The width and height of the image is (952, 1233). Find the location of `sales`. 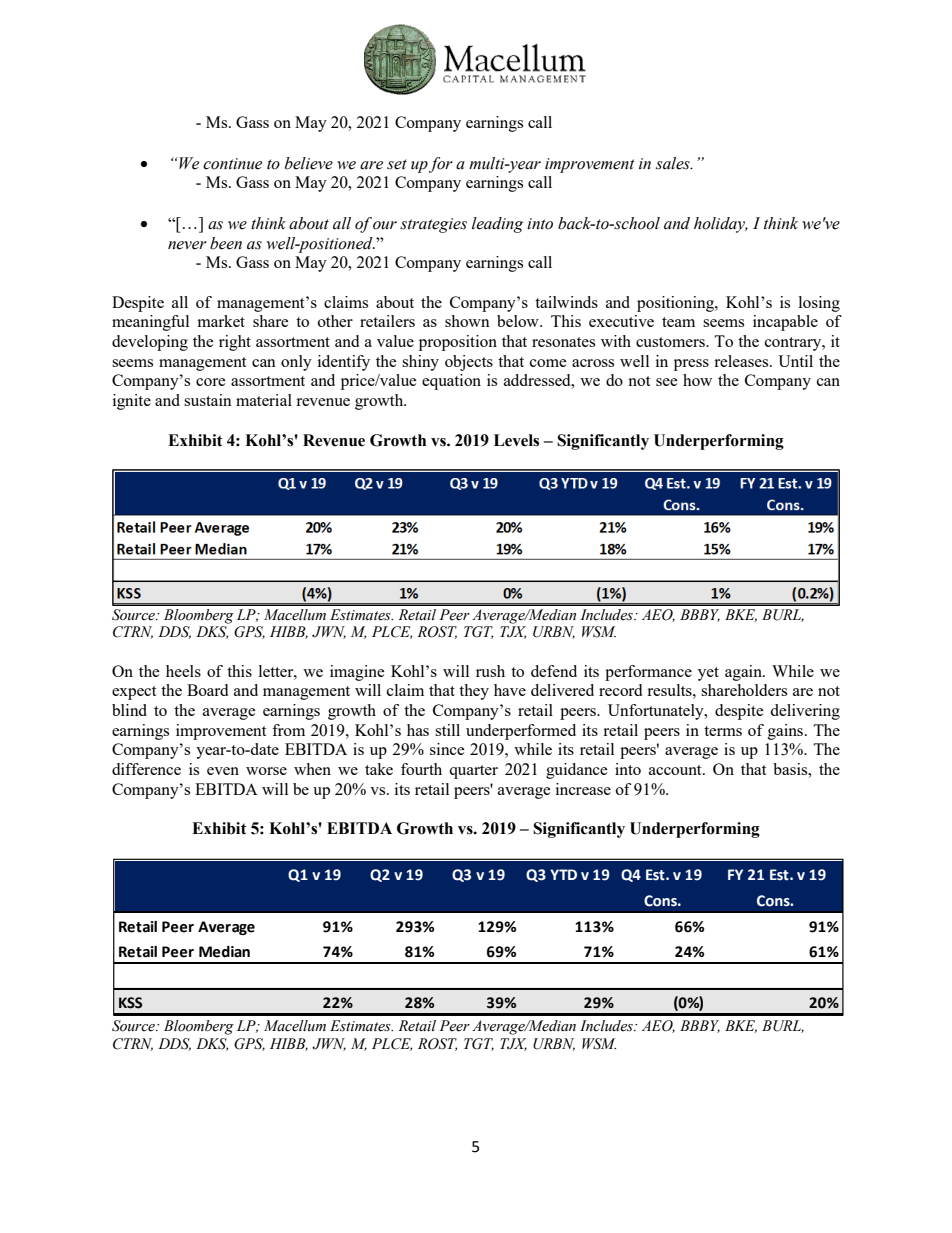

sales is located at coordinates (674, 163).
